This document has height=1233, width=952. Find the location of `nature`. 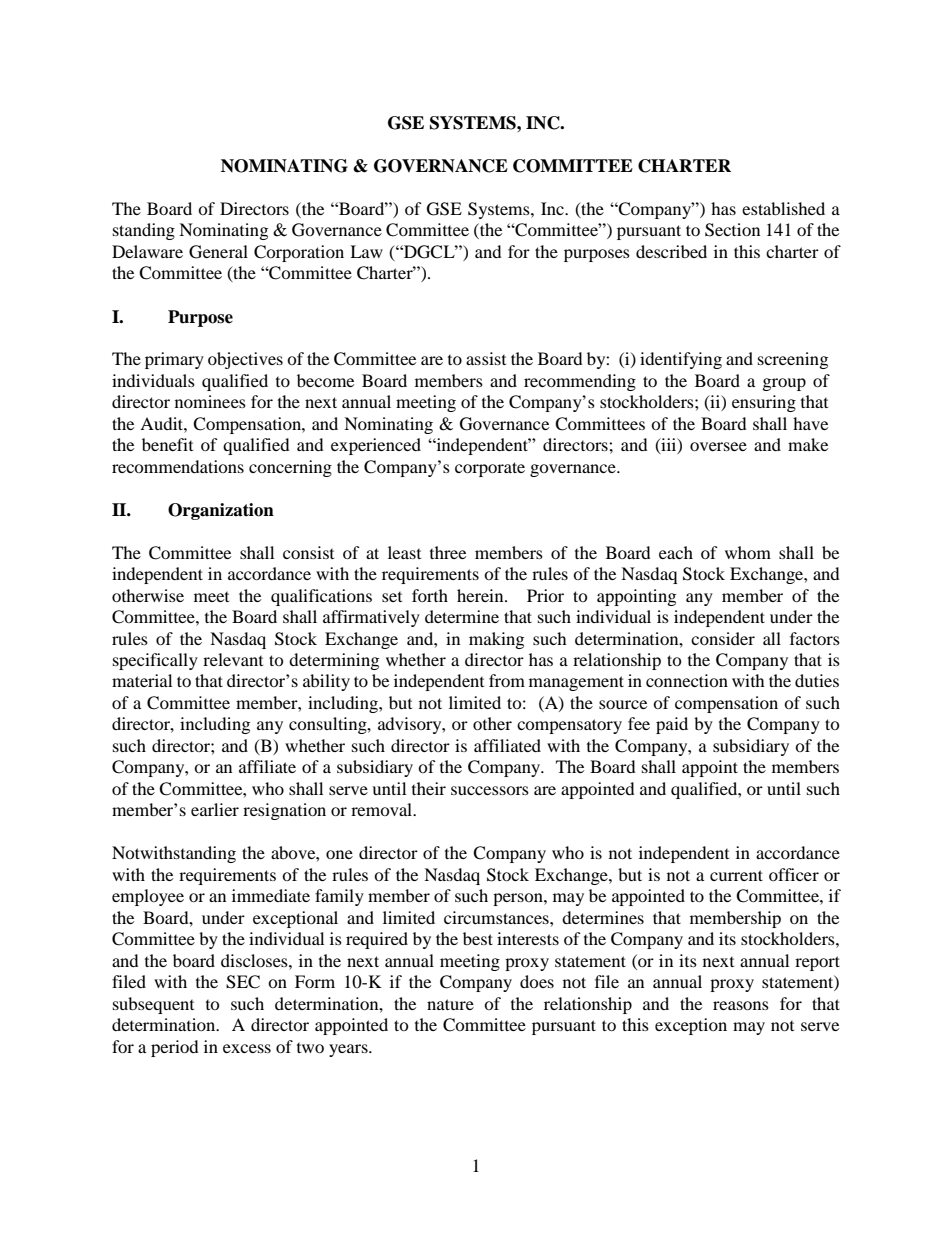

nature is located at coordinates (450, 1004).
